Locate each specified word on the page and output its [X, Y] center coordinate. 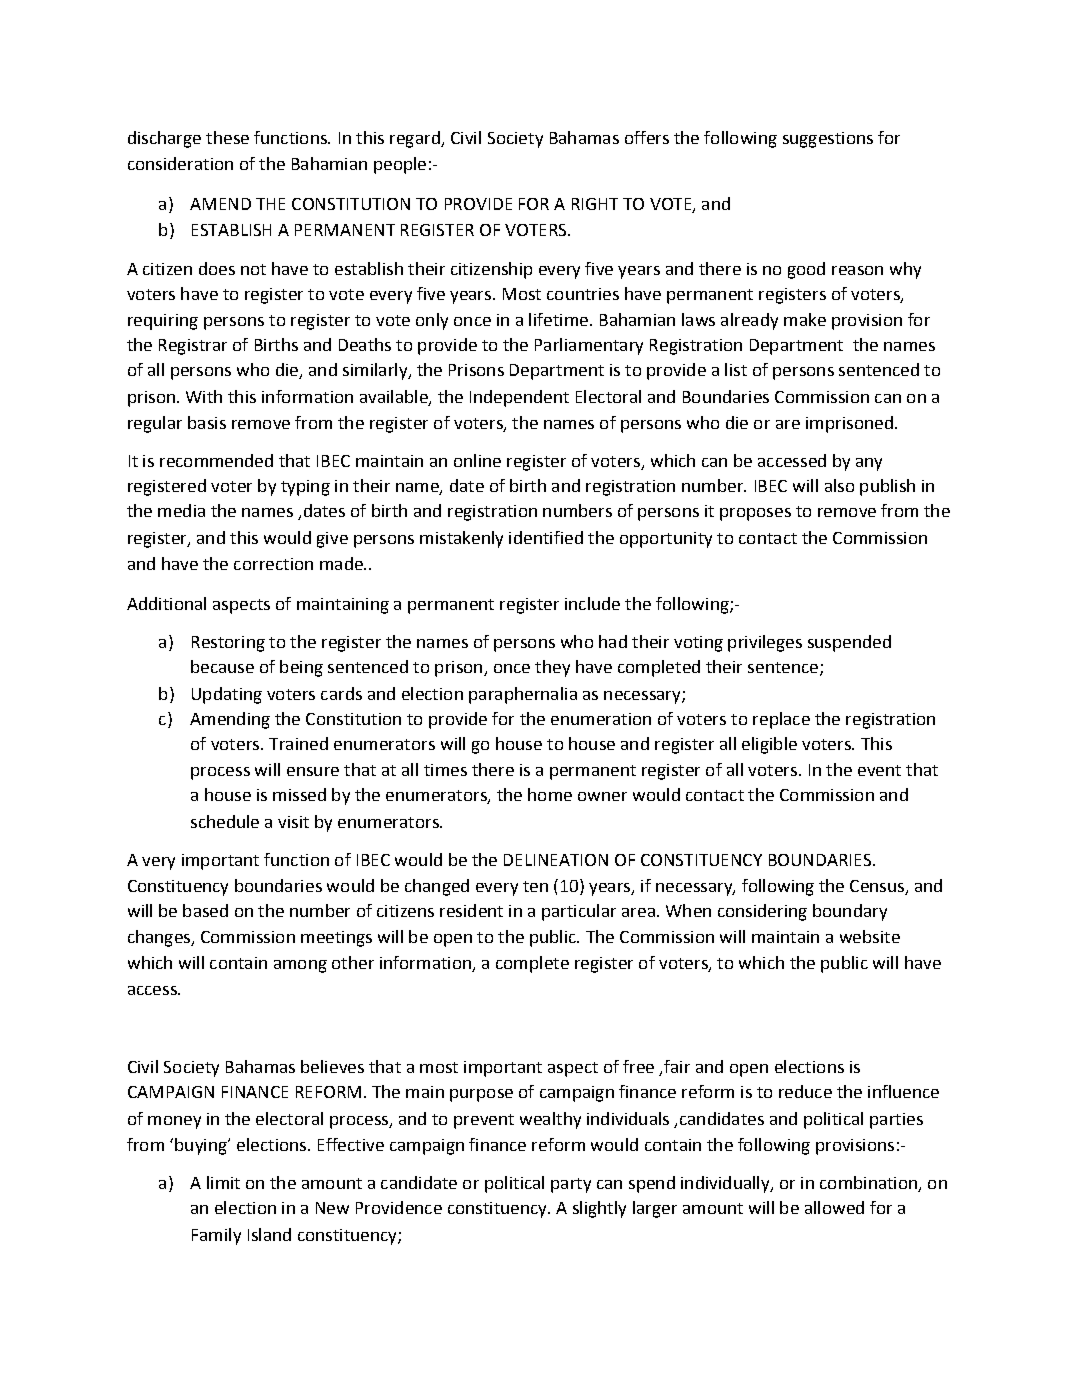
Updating [227, 695]
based [205, 910]
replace [781, 720]
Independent [519, 398]
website [870, 936]
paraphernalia [523, 695]
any [869, 464]
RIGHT [595, 204]
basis [207, 422]
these [227, 137]
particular [579, 912]
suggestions [828, 140]
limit [223, 1182]
